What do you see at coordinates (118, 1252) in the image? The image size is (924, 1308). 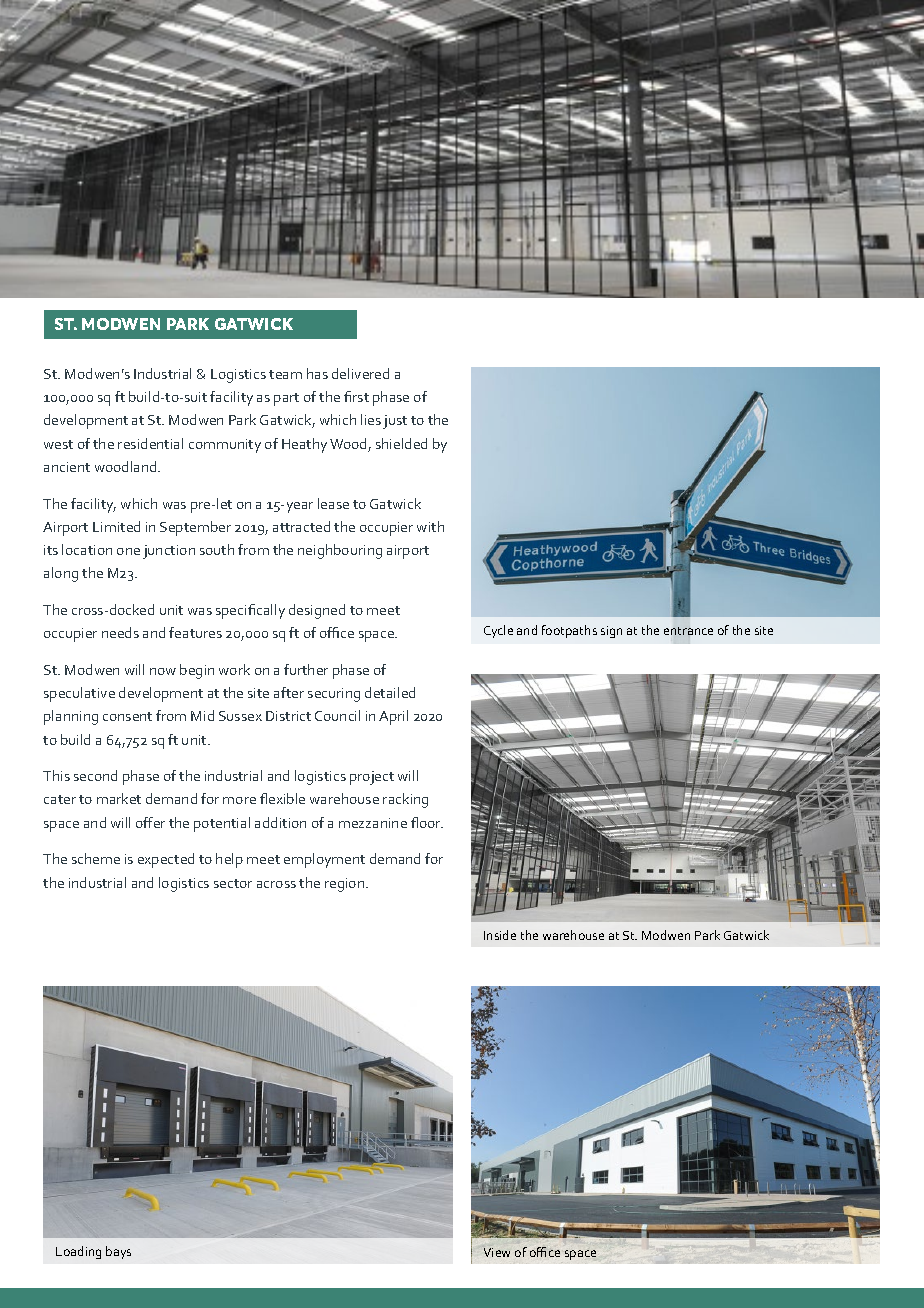 I see `bays` at bounding box center [118, 1252].
